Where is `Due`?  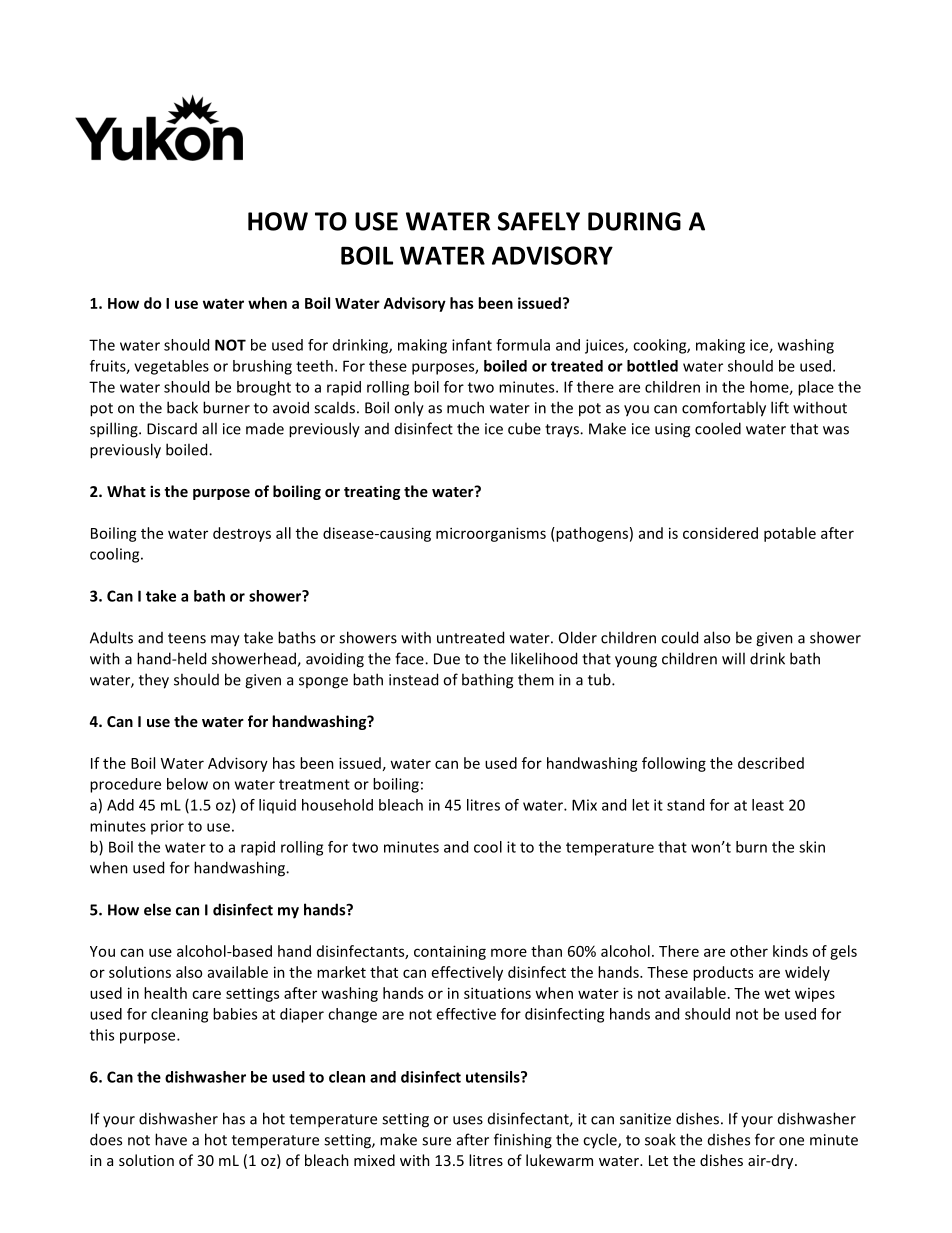 Due is located at coordinates (447, 659).
